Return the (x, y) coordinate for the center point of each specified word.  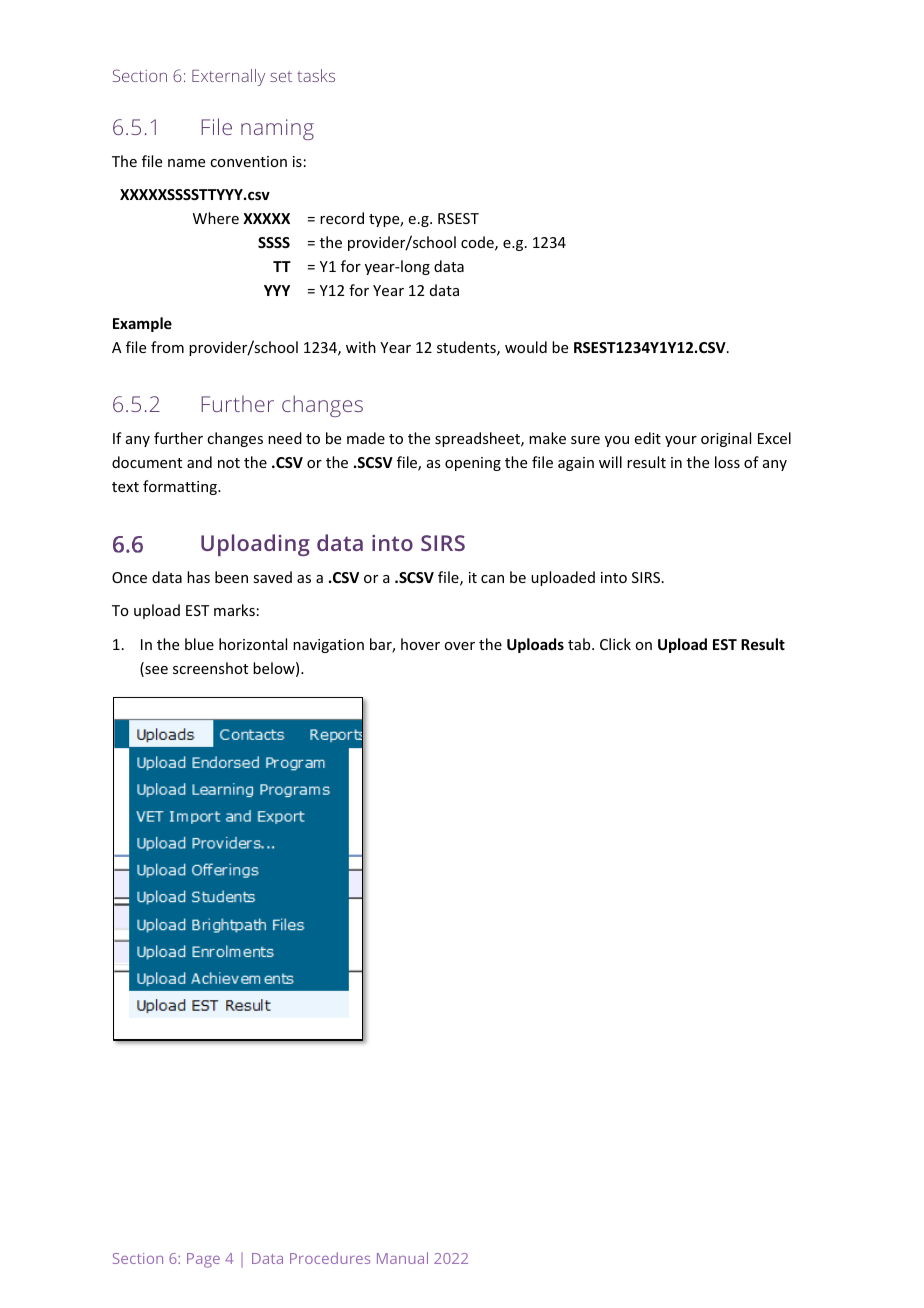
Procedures (330, 1258)
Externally (228, 77)
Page (203, 1260)
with (361, 347)
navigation (328, 646)
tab (580, 644)
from (167, 347)
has (198, 577)
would (526, 347)
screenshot (210, 668)
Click (615, 644)
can (492, 579)
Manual (402, 1258)
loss (727, 462)
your (681, 441)
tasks (316, 75)
